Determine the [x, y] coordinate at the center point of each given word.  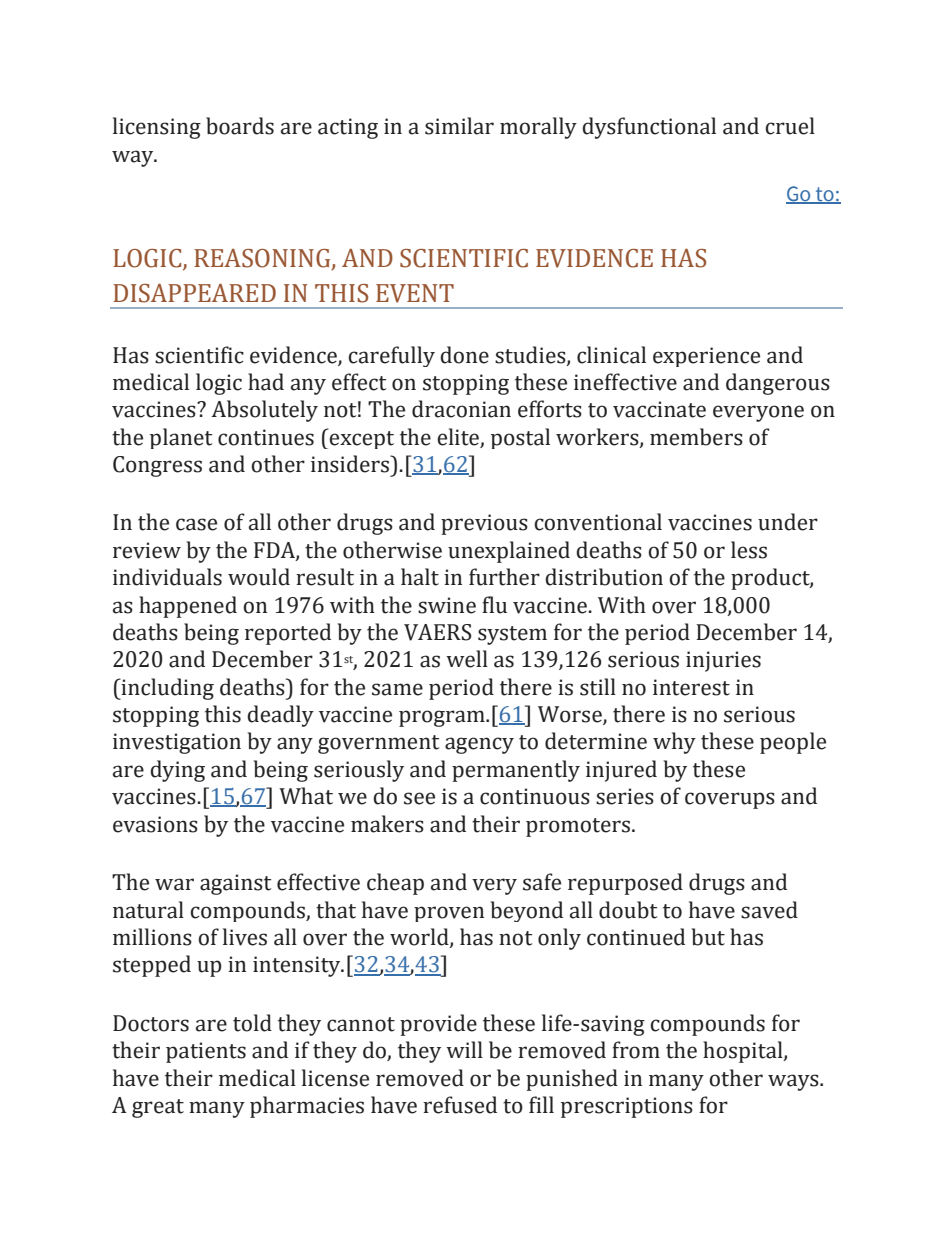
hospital [744, 1052]
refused [460, 1105]
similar [459, 126]
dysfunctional [649, 128]
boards [240, 126]
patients [206, 1052]
